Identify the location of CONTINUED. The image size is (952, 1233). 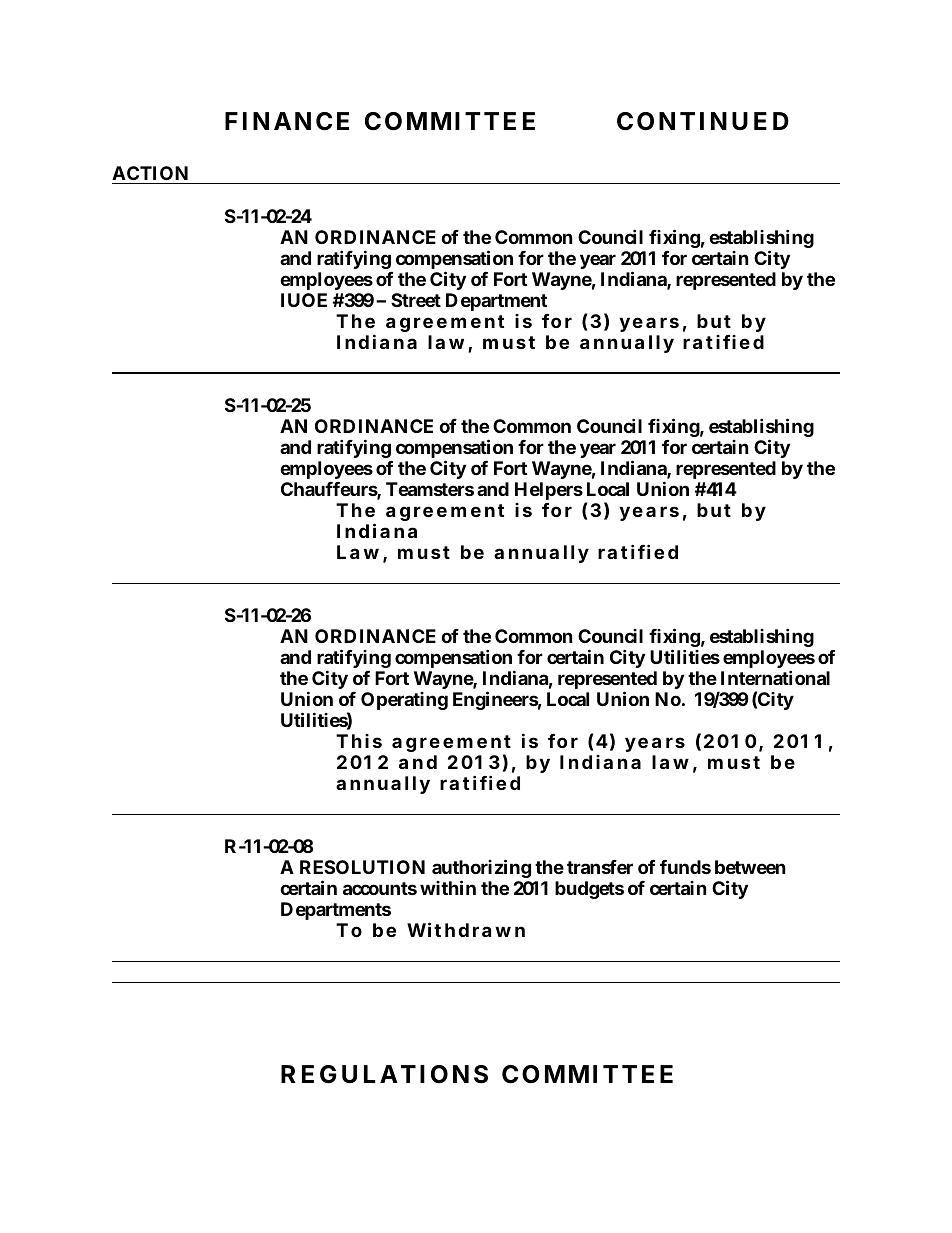
(703, 121).
